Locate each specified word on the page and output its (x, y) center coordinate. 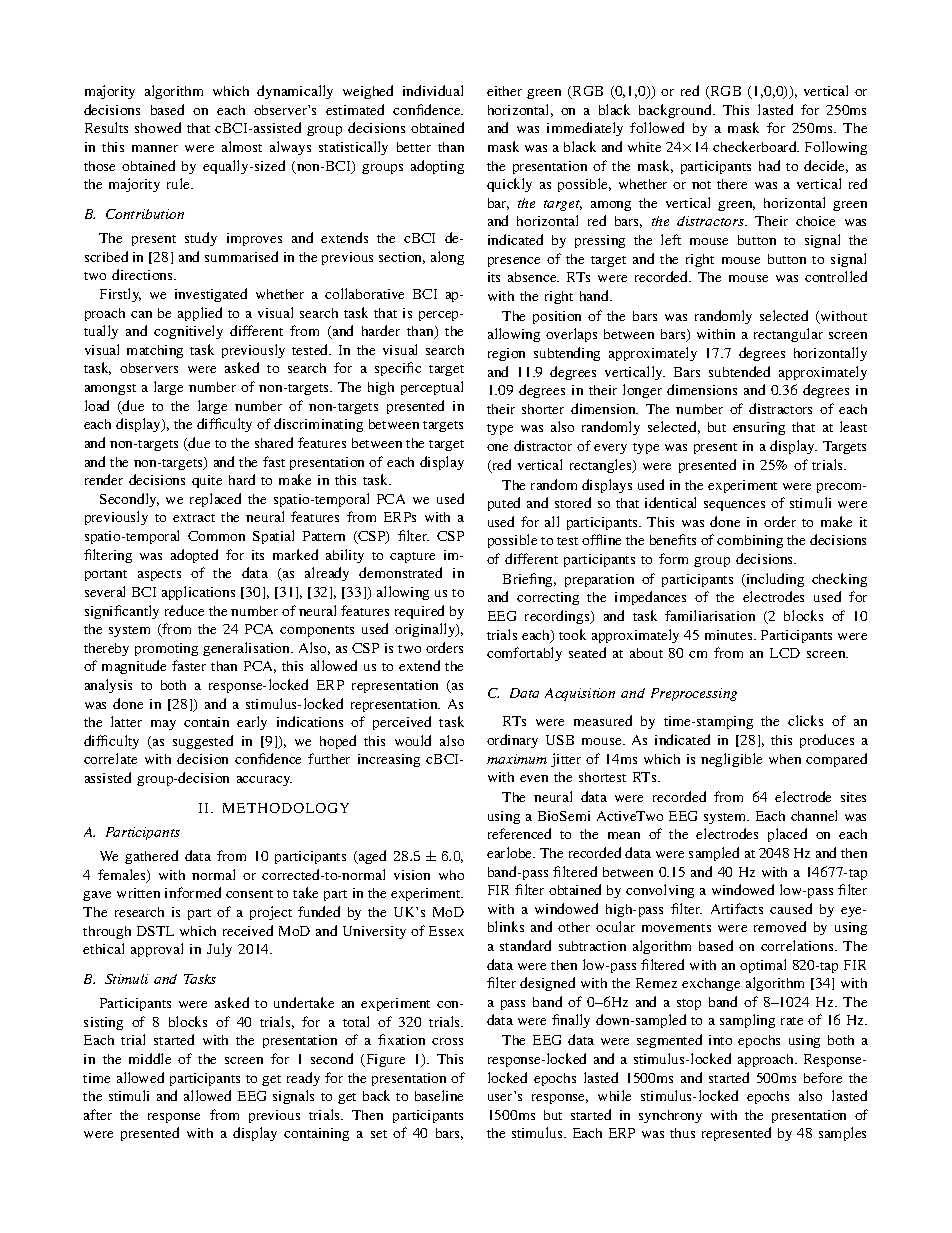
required (419, 612)
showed (158, 127)
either (504, 91)
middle (150, 1058)
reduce (184, 610)
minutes (730, 635)
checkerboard (756, 146)
